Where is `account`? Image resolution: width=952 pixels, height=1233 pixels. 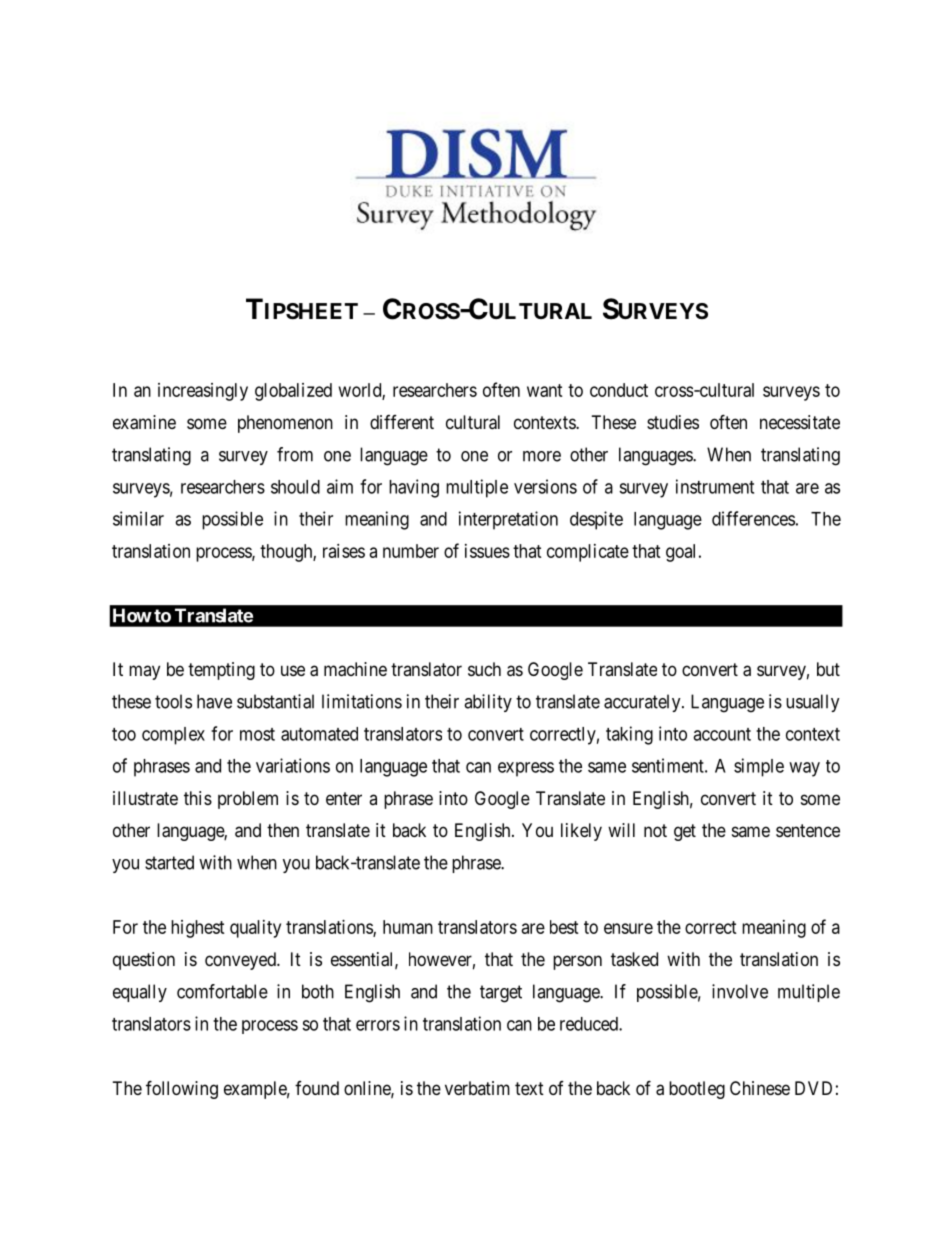 account is located at coordinates (722, 734).
